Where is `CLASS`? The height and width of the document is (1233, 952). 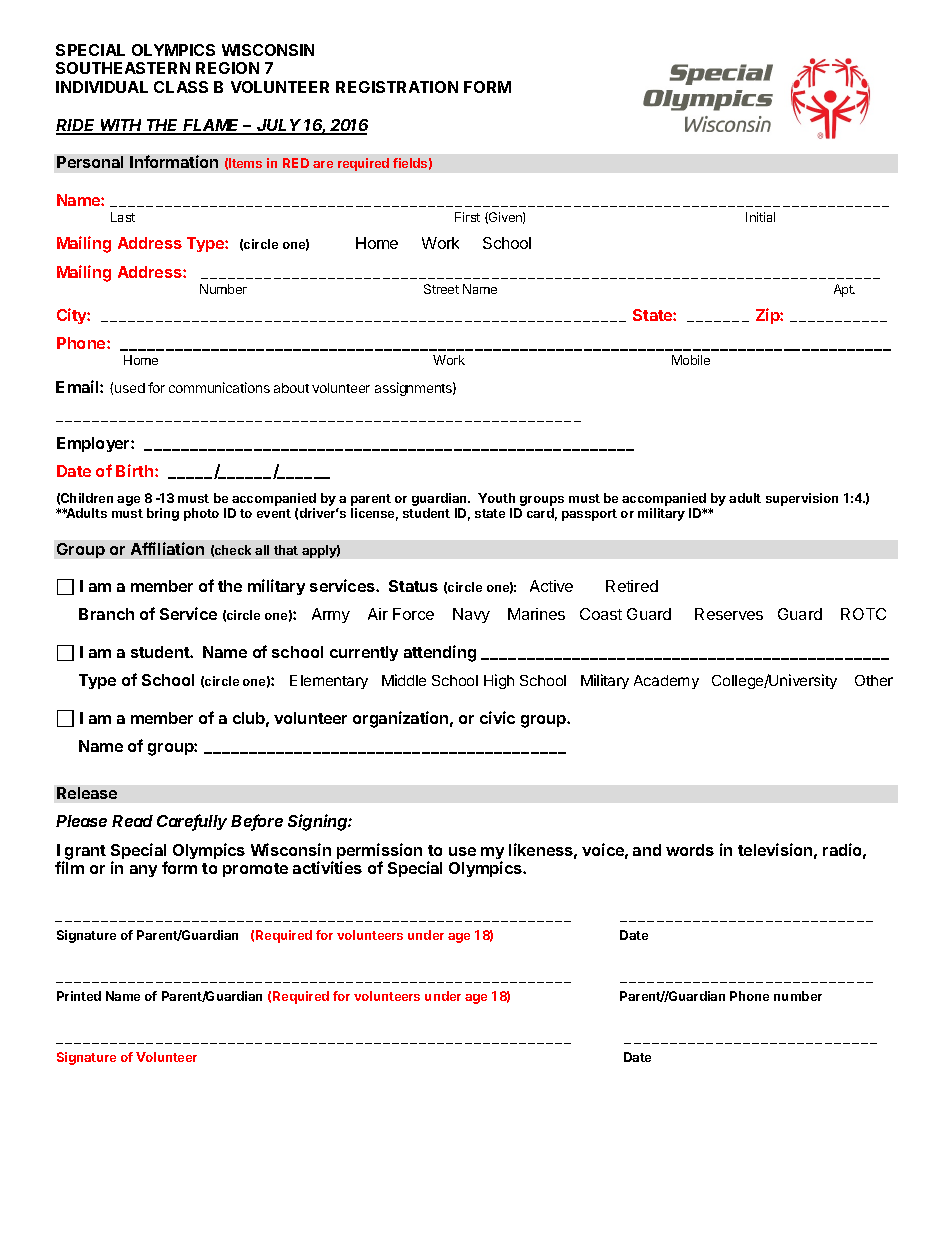 CLASS is located at coordinates (181, 87).
